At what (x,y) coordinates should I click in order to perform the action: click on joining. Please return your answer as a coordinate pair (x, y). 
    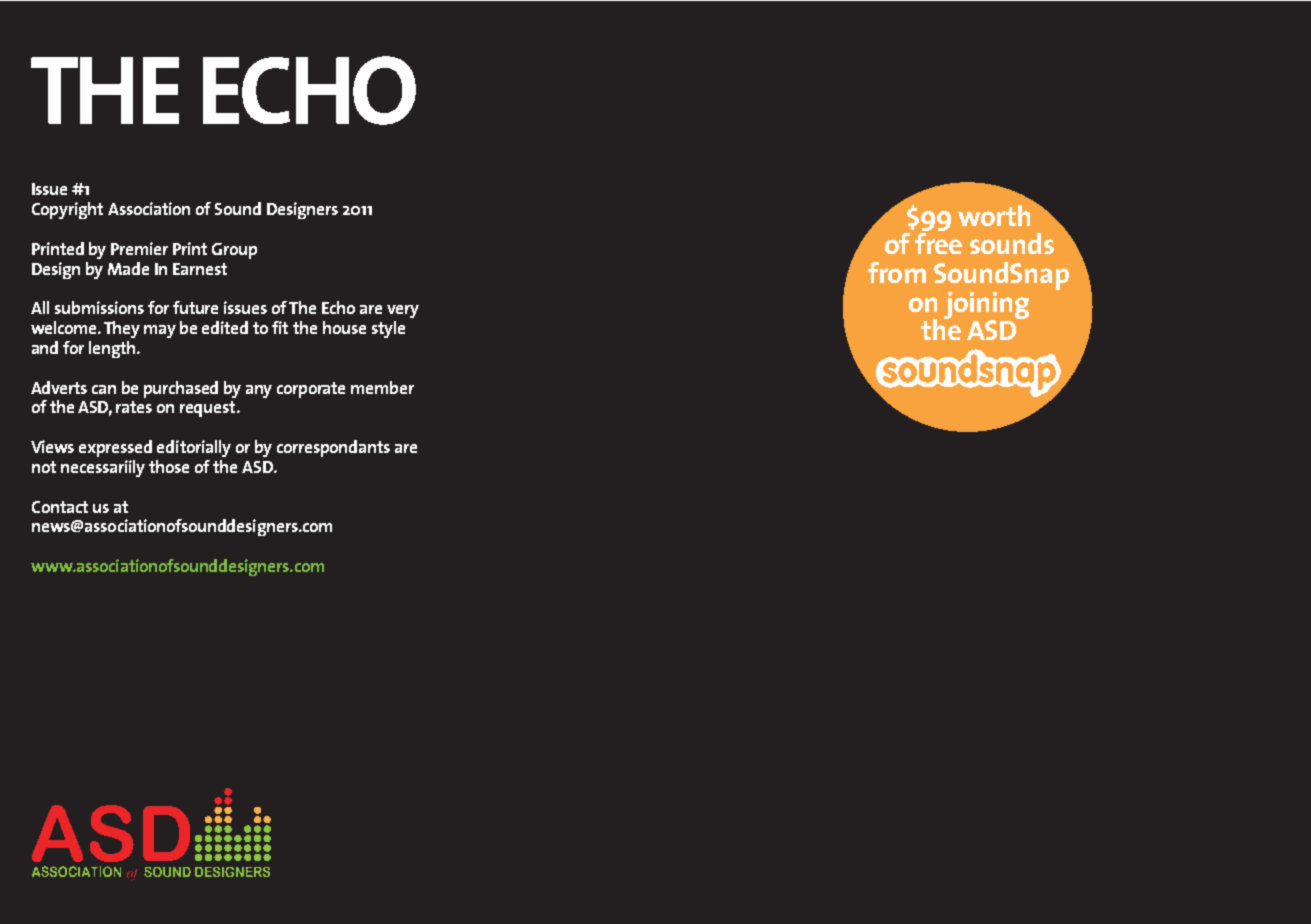
    Looking at the image, I should click on (986, 306).
